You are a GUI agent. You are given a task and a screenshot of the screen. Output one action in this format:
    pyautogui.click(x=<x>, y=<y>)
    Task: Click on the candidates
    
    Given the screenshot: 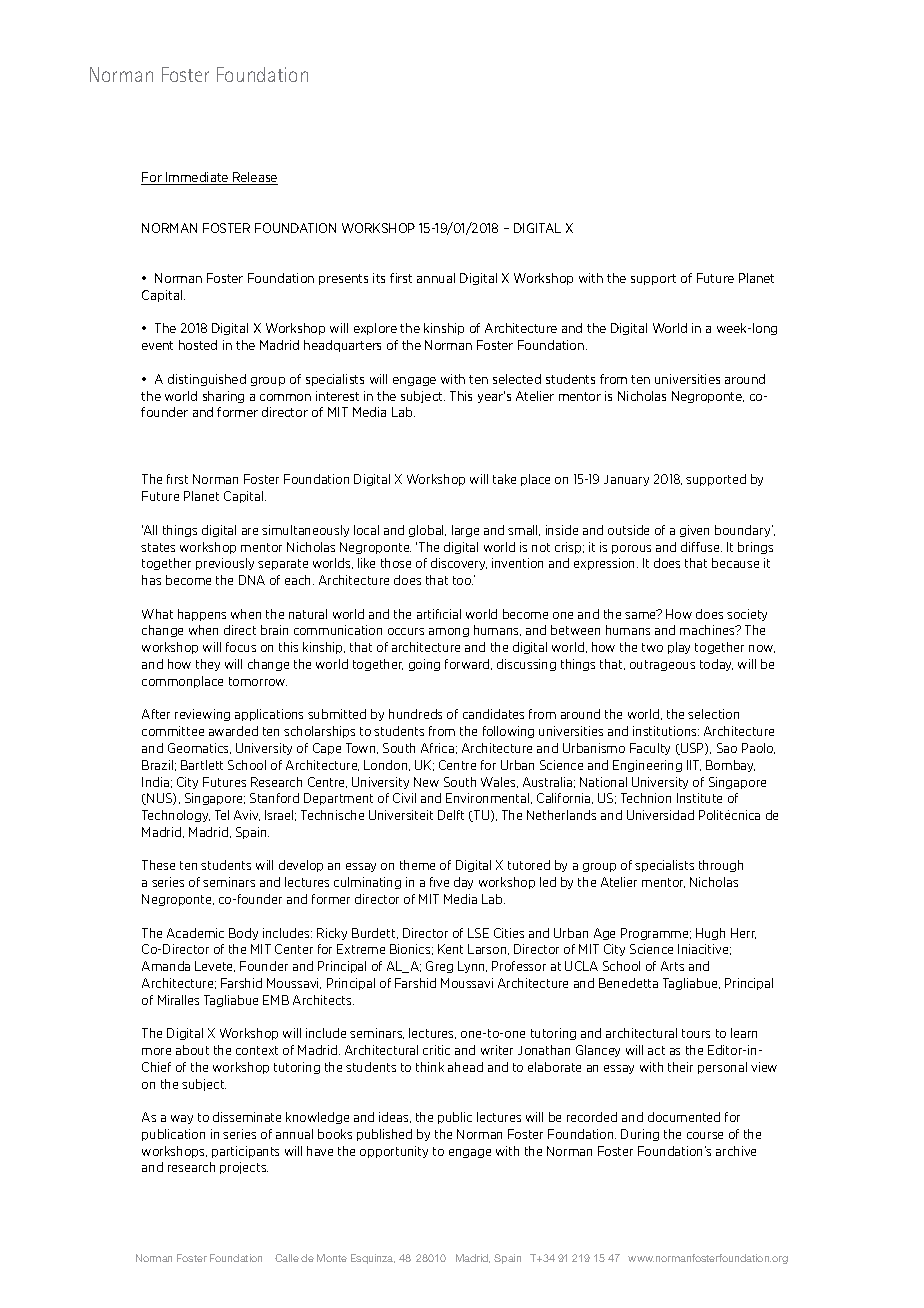 What is the action you would take?
    pyautogui.click(x=493, y=714)
